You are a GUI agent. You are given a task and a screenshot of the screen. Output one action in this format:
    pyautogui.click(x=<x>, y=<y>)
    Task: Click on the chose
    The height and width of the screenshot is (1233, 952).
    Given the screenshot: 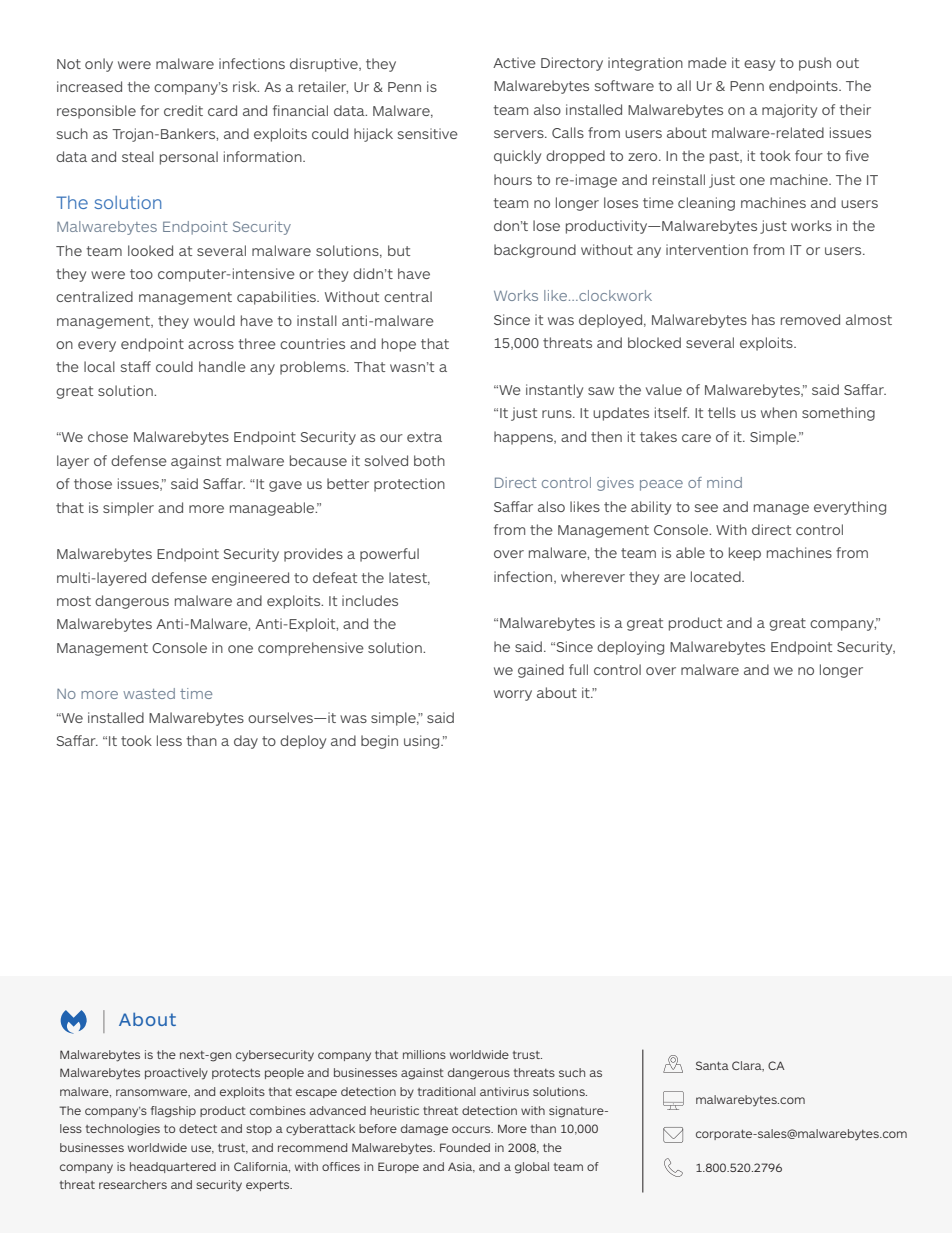 What is the action you would take?
    pyautogui.click(x=108, y=436)
